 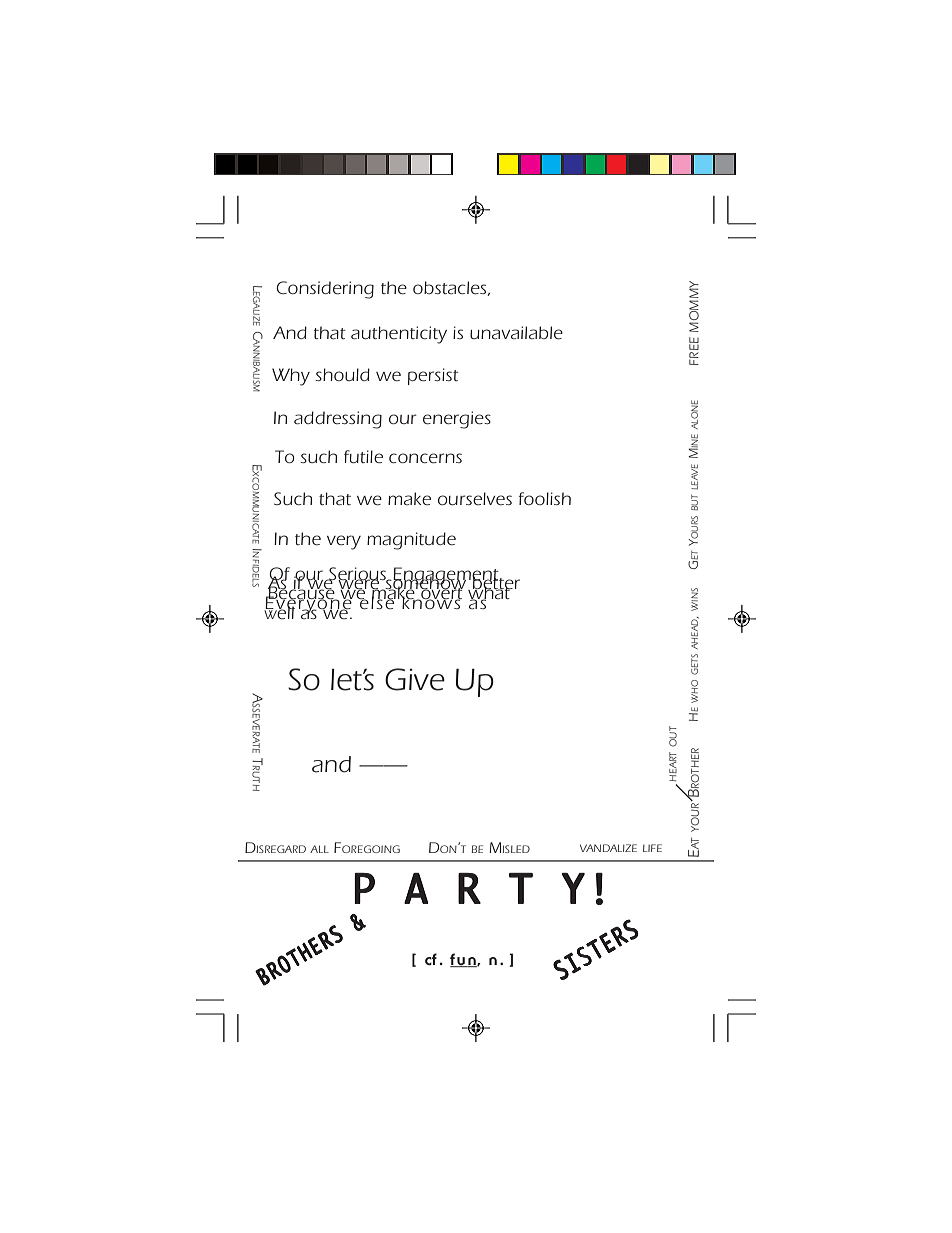 What do you see at coordinates (652, 848) in the screenshot?
I see `LIFE` at bounding box center [652, 848].
